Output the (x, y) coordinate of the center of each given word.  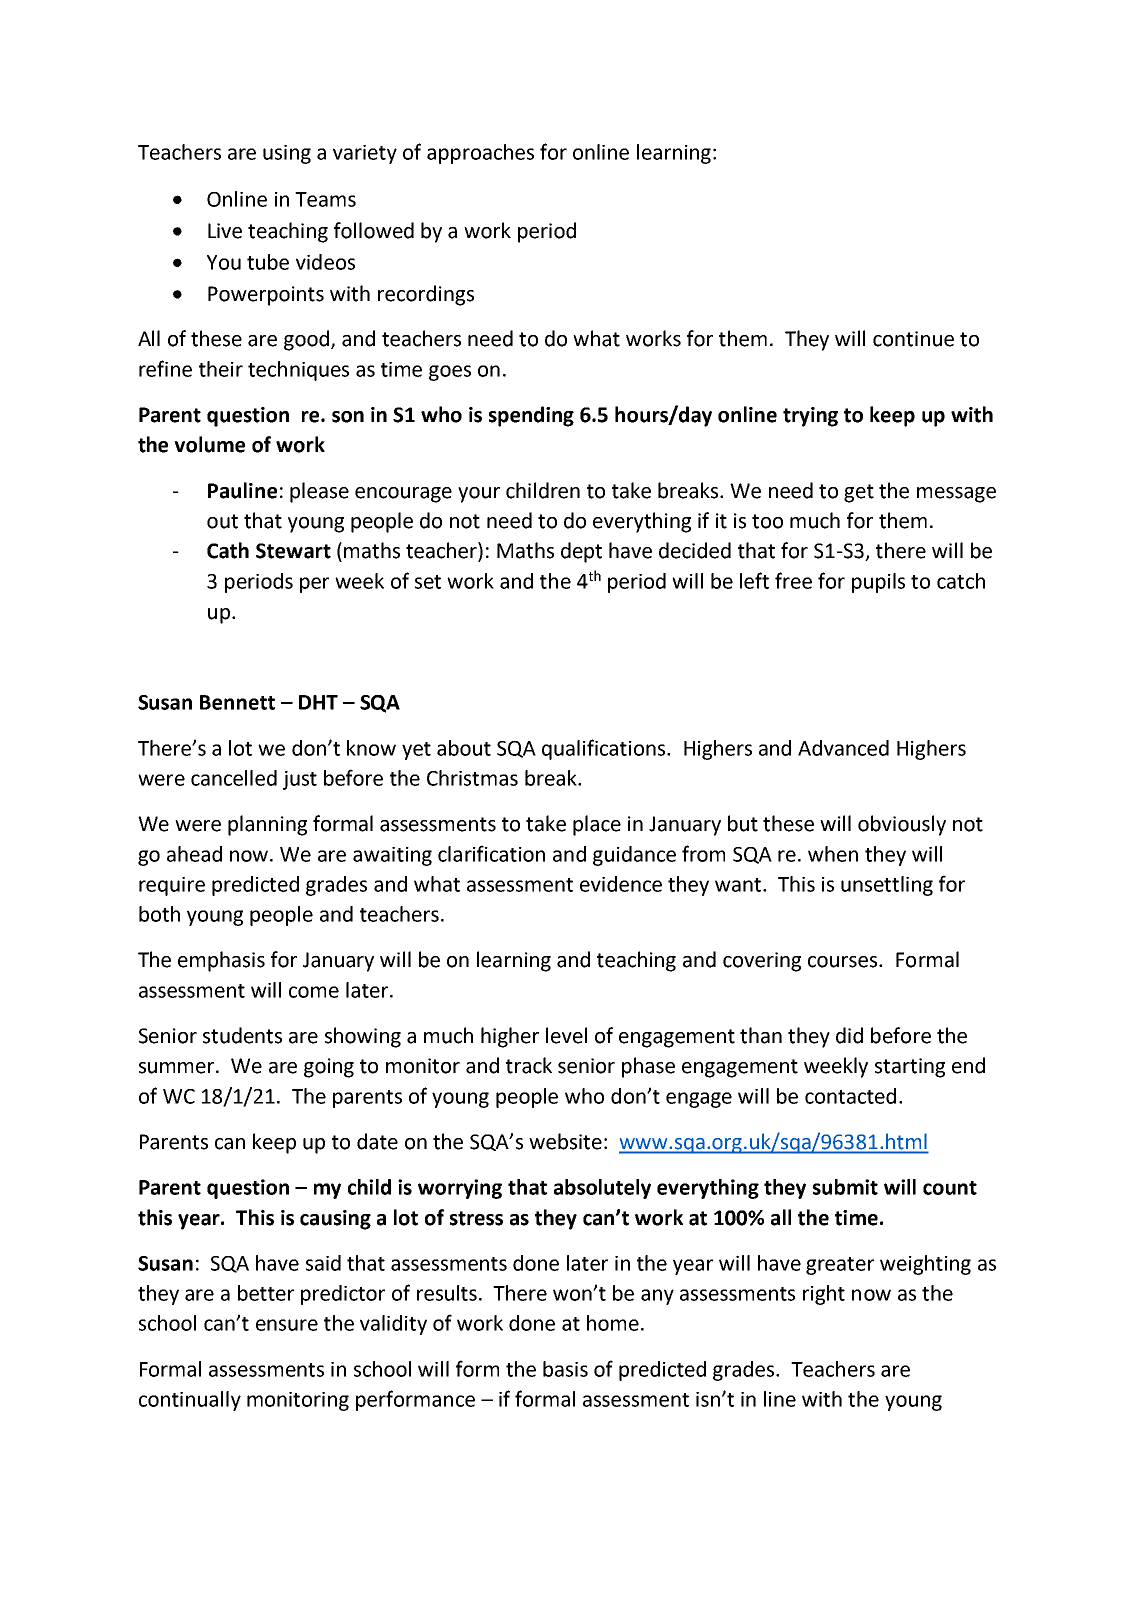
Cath (228, 550)
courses (844, 962)
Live (225, 231)
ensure (287, 1325)
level (566, 1035)
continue (913, 339)
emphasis (221, 961)
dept (581, 552)
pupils (878, 583)
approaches (480, 154)
